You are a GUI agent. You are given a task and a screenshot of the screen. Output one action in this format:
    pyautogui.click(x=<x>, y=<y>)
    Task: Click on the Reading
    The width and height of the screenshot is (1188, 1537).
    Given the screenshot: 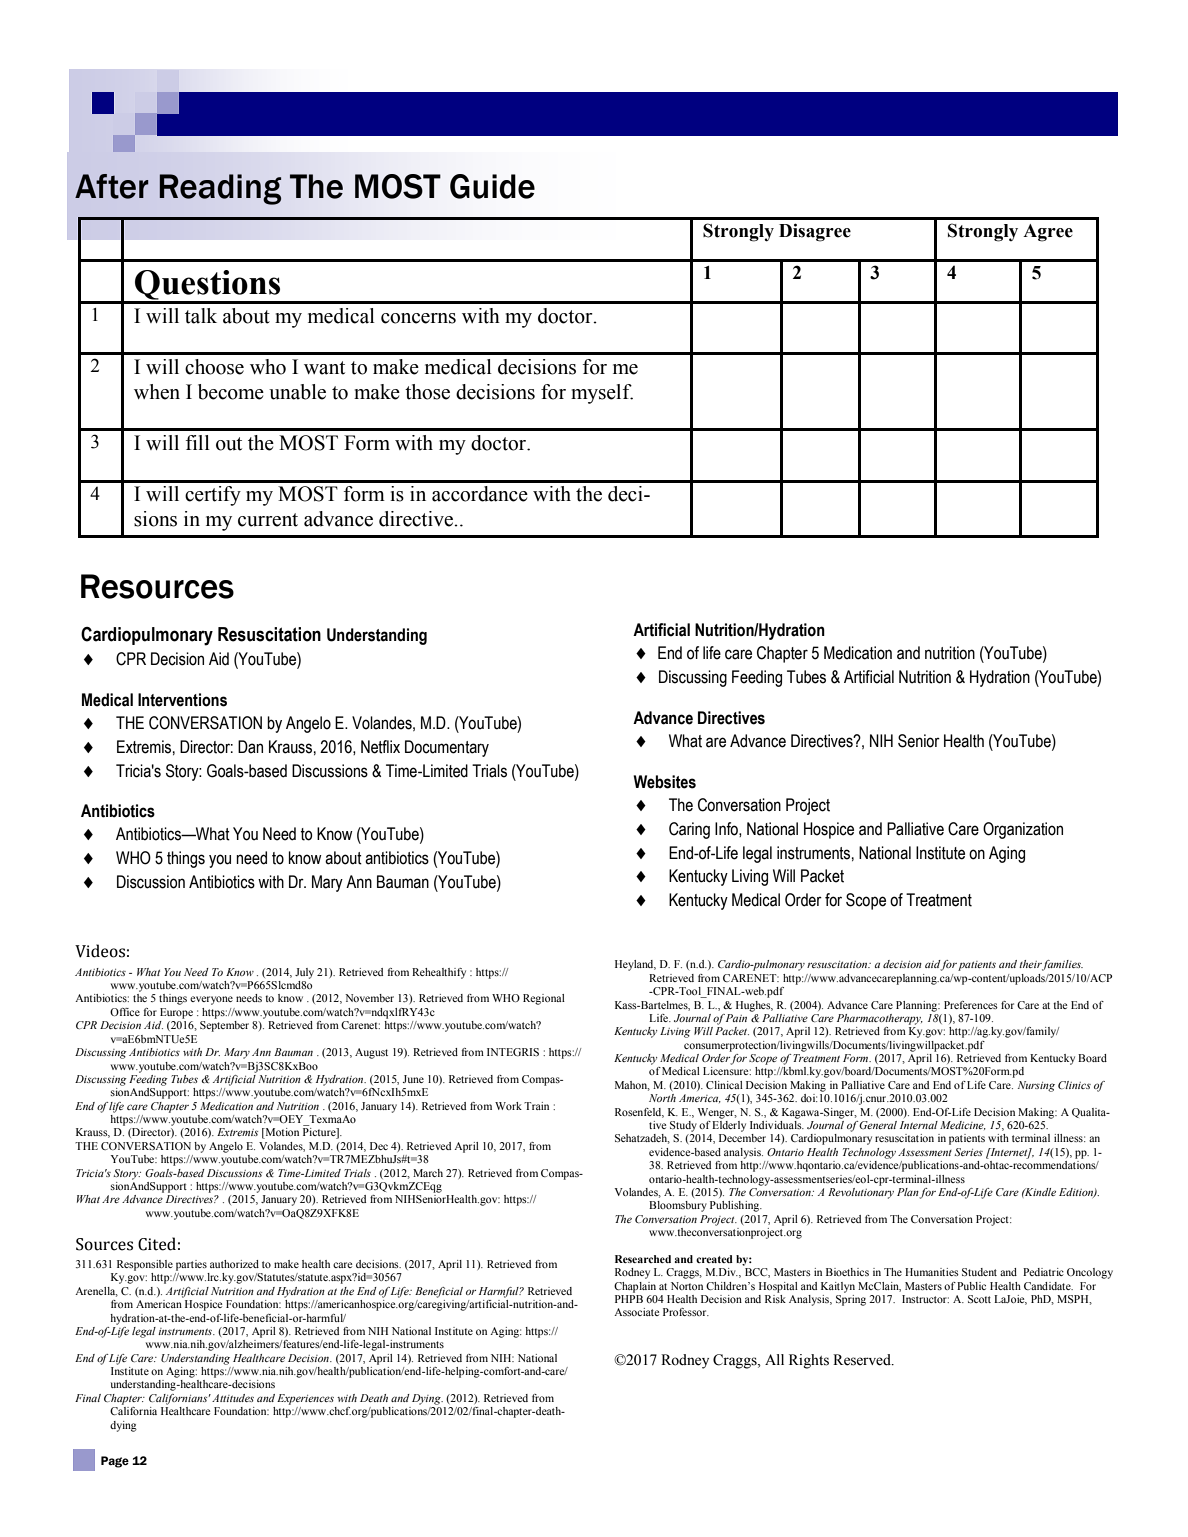 What is the action you would take?
    pyautogui.click(x=220, y=189)
